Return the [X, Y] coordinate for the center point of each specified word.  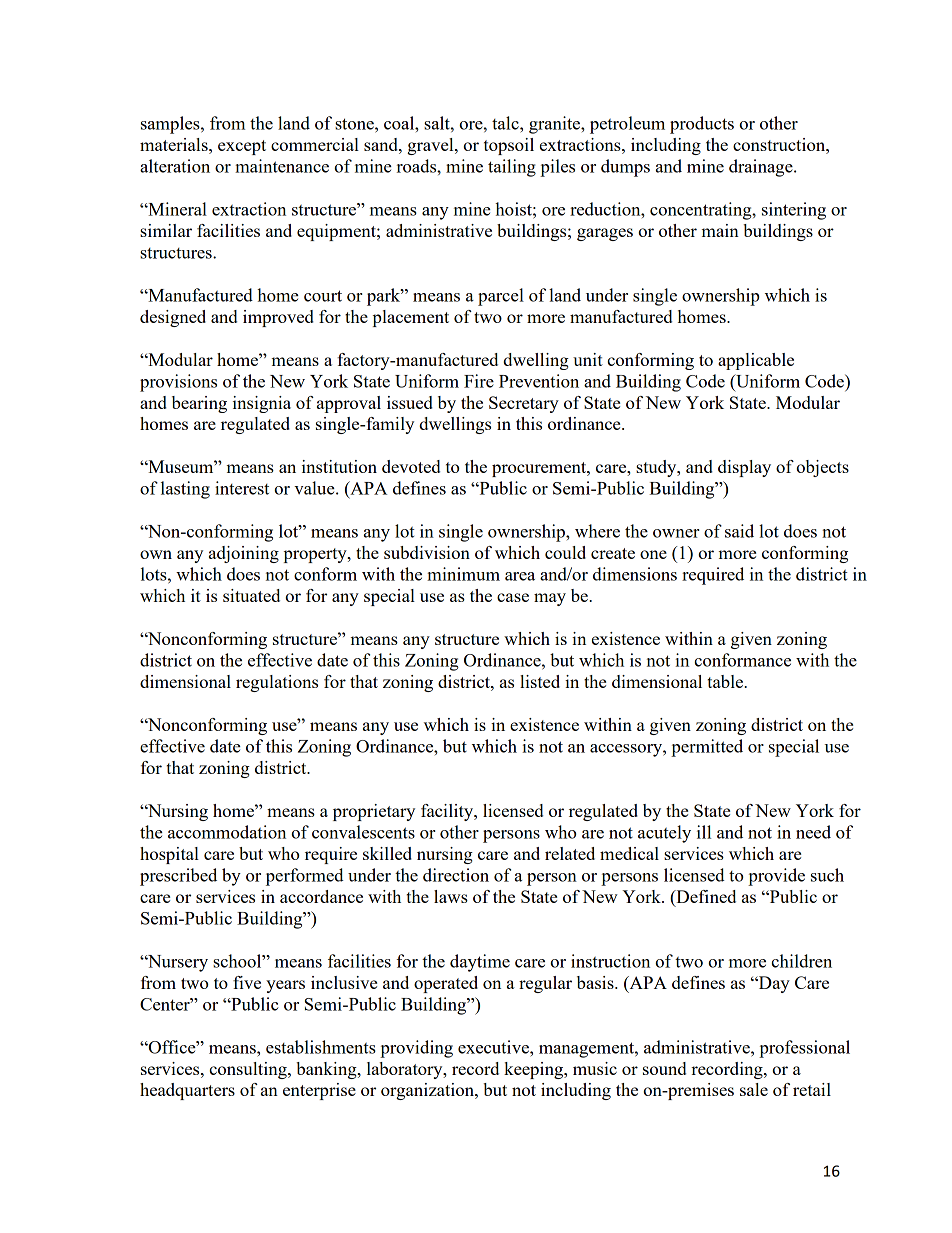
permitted [707, 748]
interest [242, 488]
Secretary [524, 404]
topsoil [509, 146]
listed [540, 681]
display [744, 468]
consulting [249, 1070]
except [242, 147]
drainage [762, 168]
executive [494, 1047]
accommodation [227, 832]
